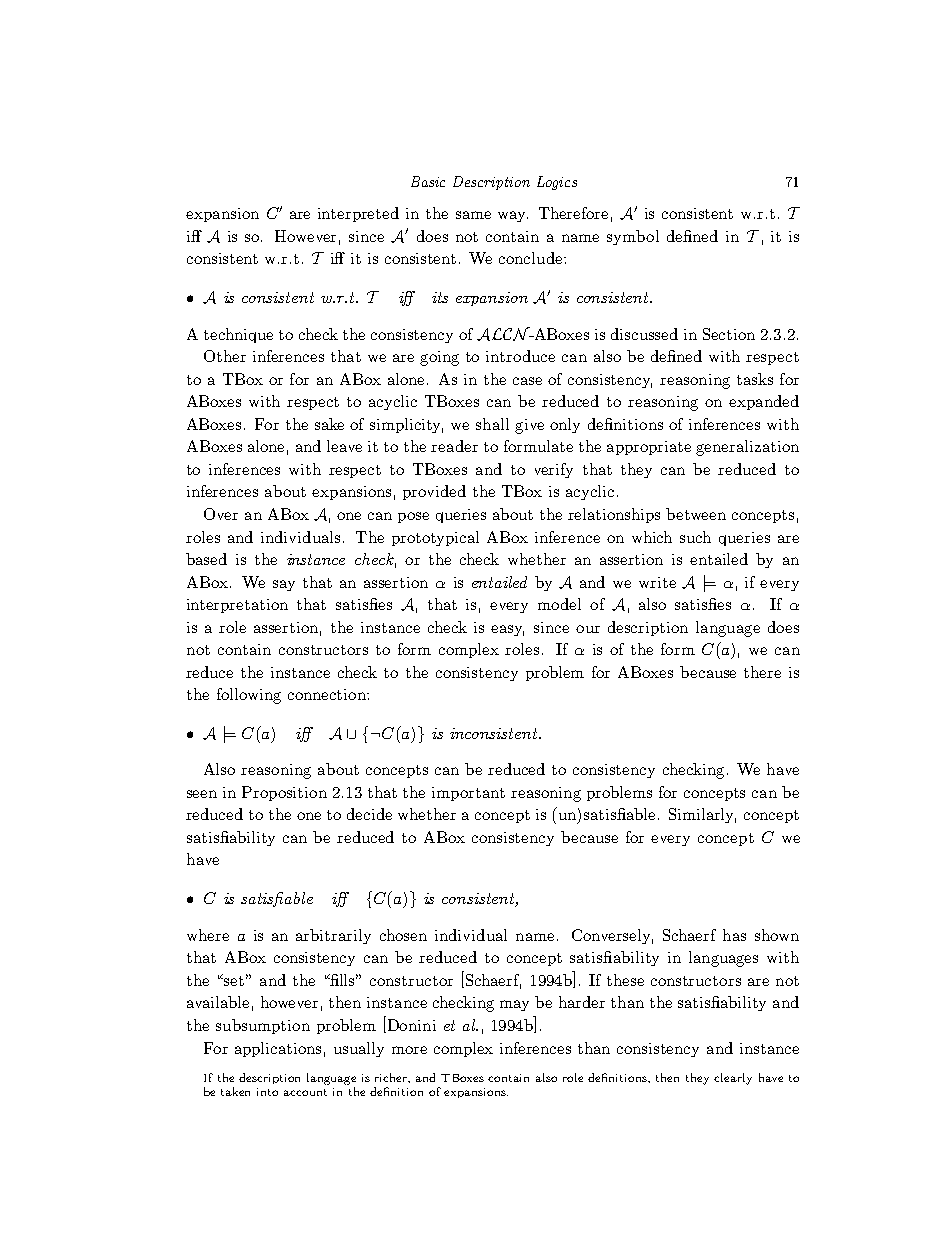  What do you see at coordinates (434, 492) in the page?
I see `provided` at bounding box center [434, 492].
